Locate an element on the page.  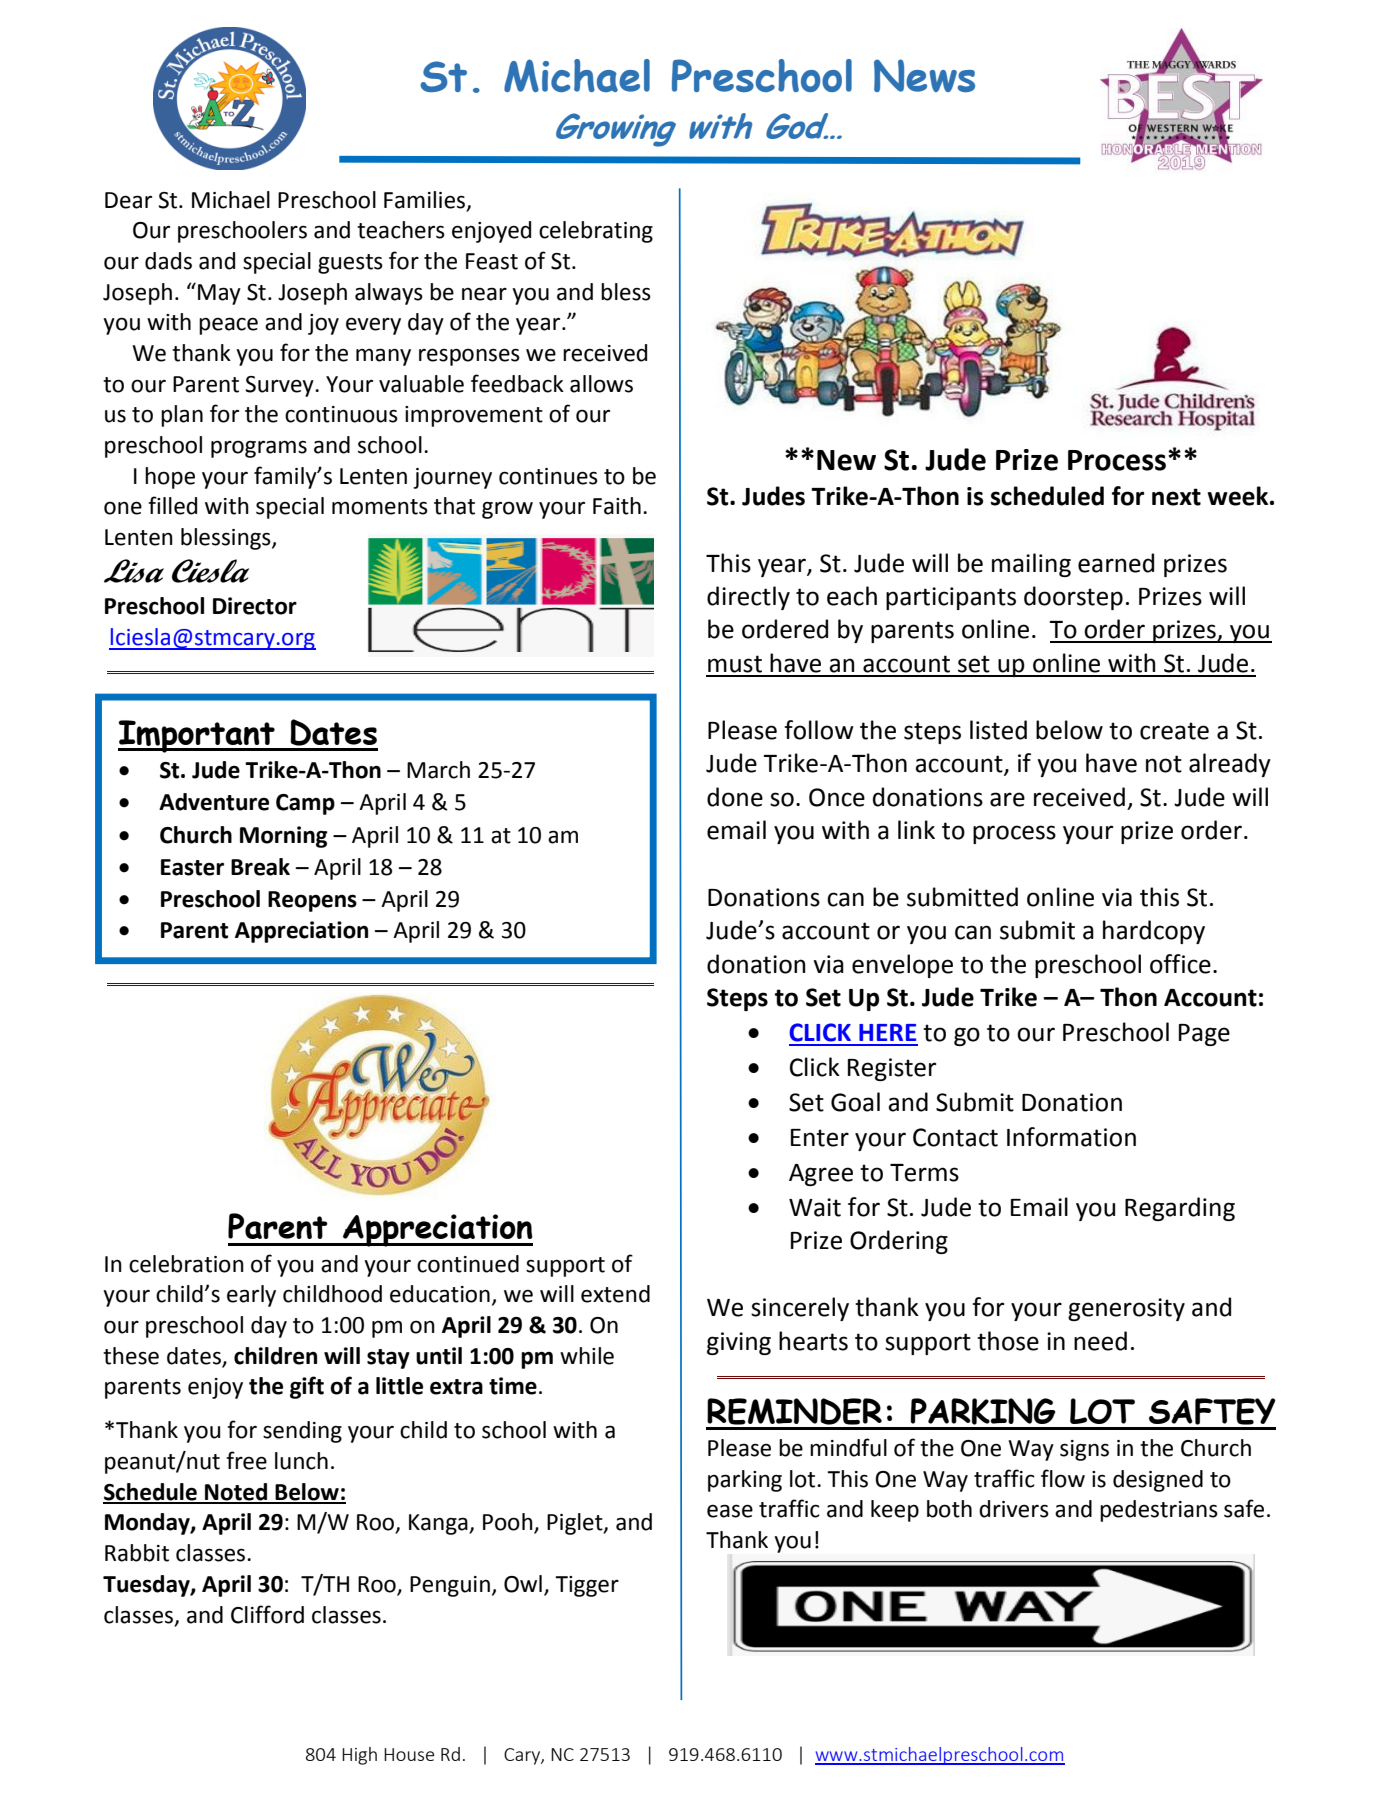
Director is located at coordinates (255, 606).
